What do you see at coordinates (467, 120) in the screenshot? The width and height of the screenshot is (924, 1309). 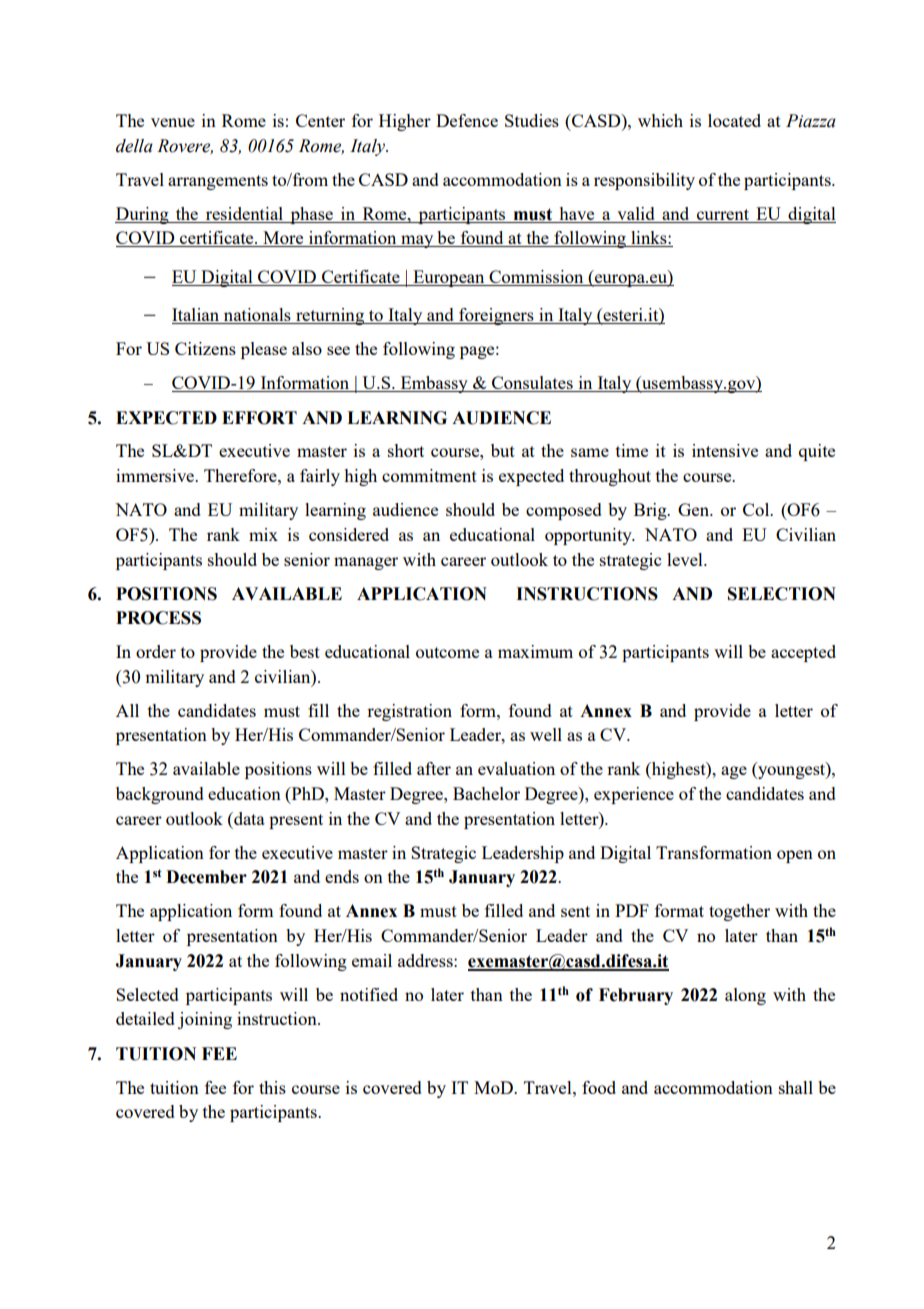 I see `Defence` at bounding box center [467, 120].
